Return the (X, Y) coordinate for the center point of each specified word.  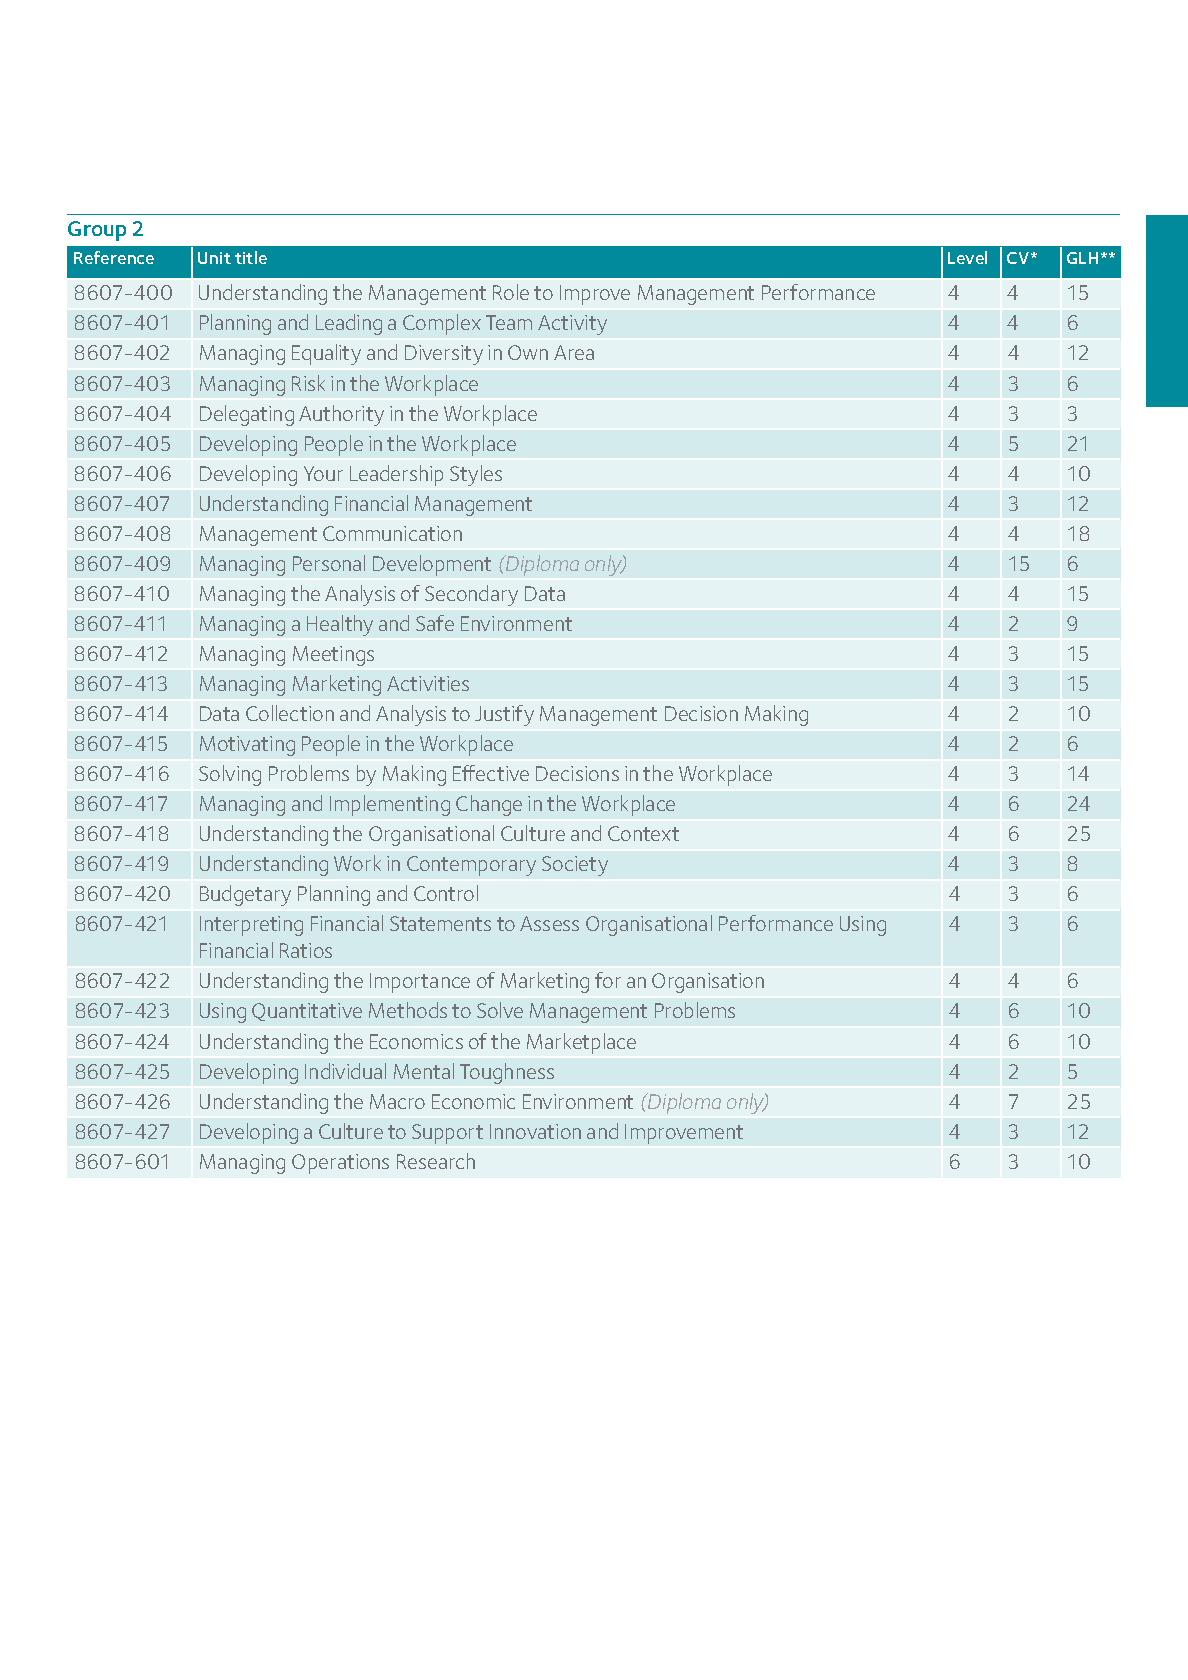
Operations (340, 1164)
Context (643, 833)
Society (575, 866)
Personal (329, 563)
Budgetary (245, 895)
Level (967, 257)
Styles (476, 475)
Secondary (471, 595)
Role (511, 292)
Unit (214, 258)
